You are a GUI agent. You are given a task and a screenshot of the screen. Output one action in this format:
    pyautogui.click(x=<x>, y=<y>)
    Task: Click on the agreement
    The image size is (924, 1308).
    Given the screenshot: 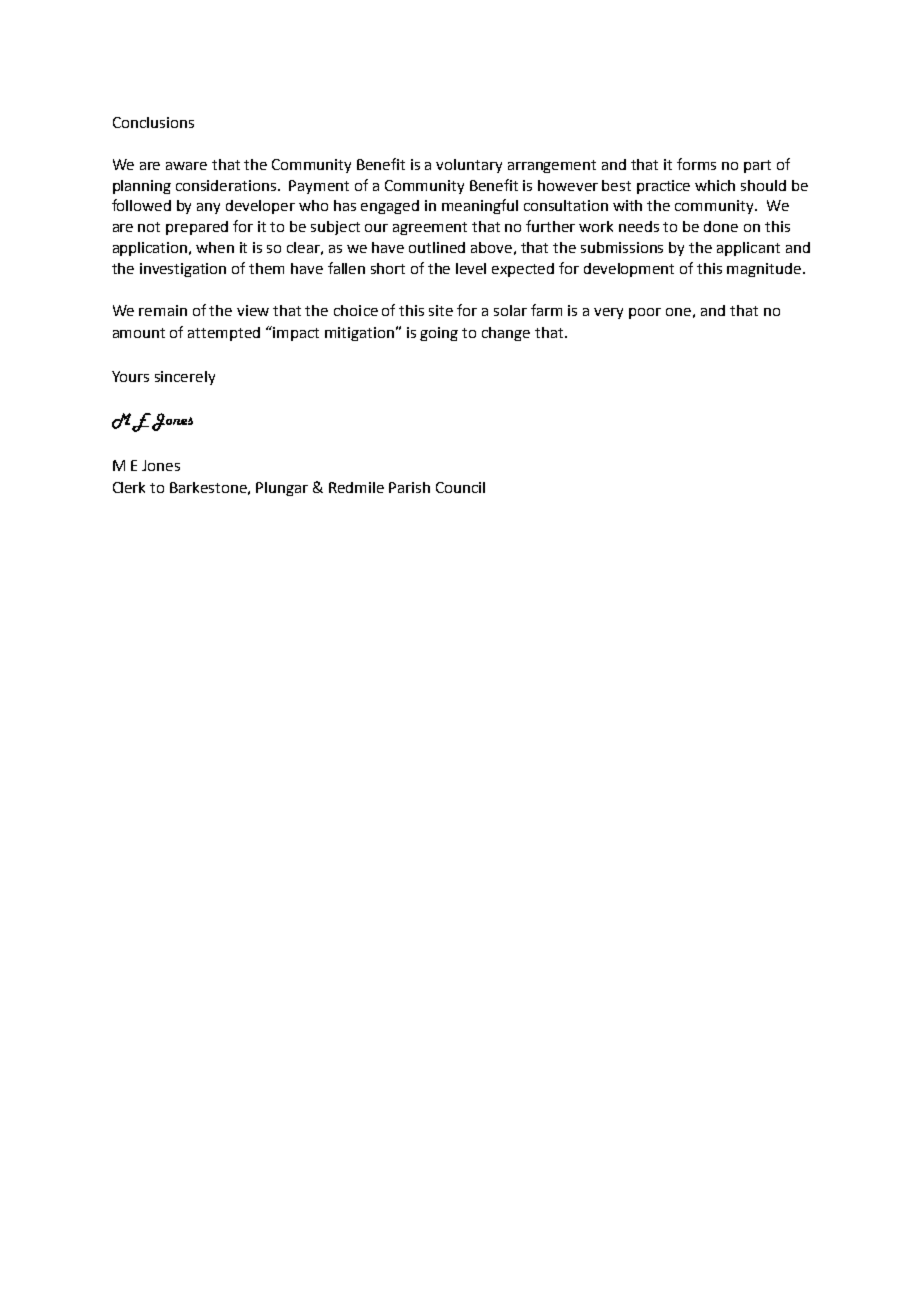 What is the action you would take?
    pyautogui.click(x=430, y=228)
